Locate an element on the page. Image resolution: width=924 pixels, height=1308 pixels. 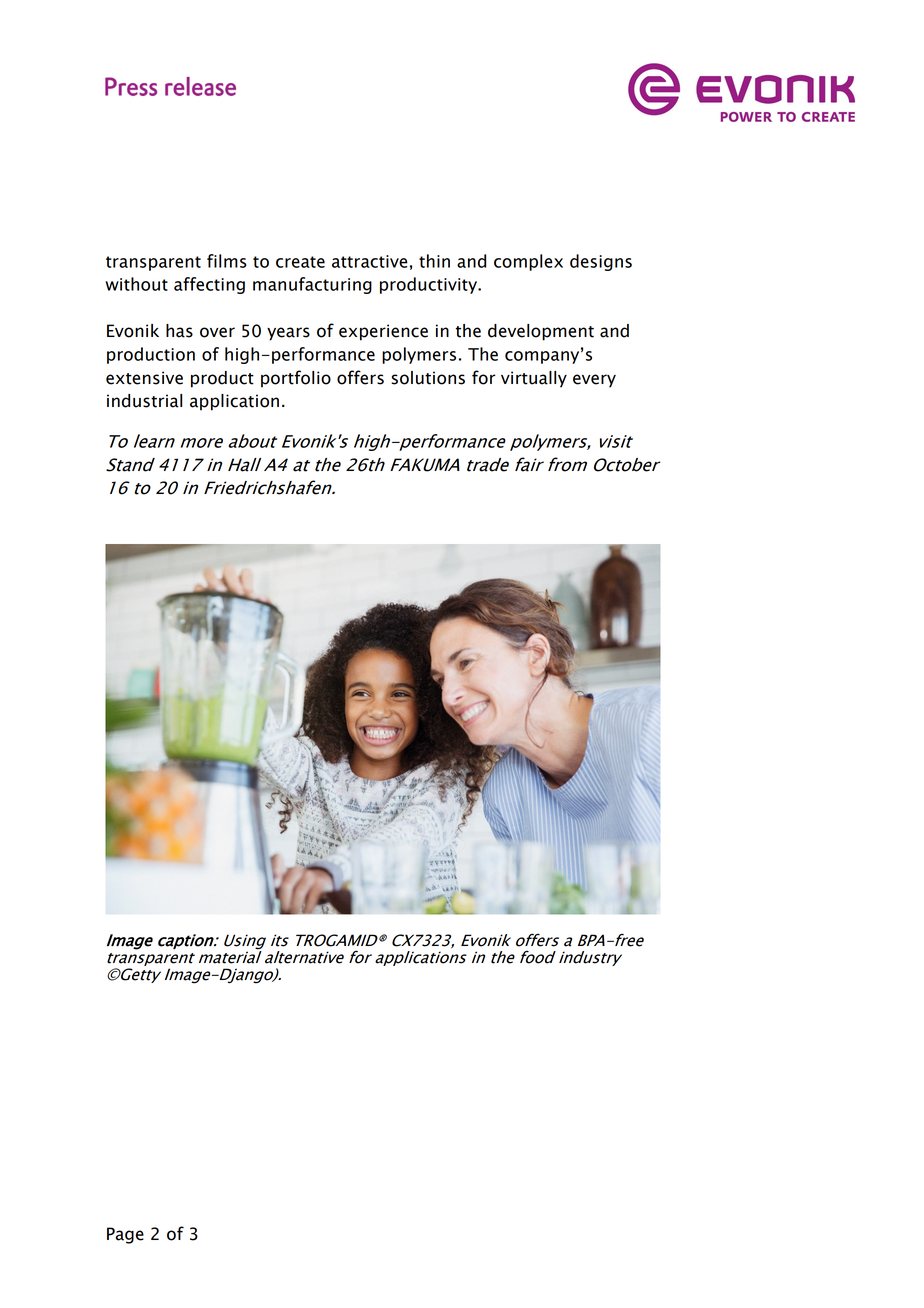
solutions is located at coordinates (428, 378).
